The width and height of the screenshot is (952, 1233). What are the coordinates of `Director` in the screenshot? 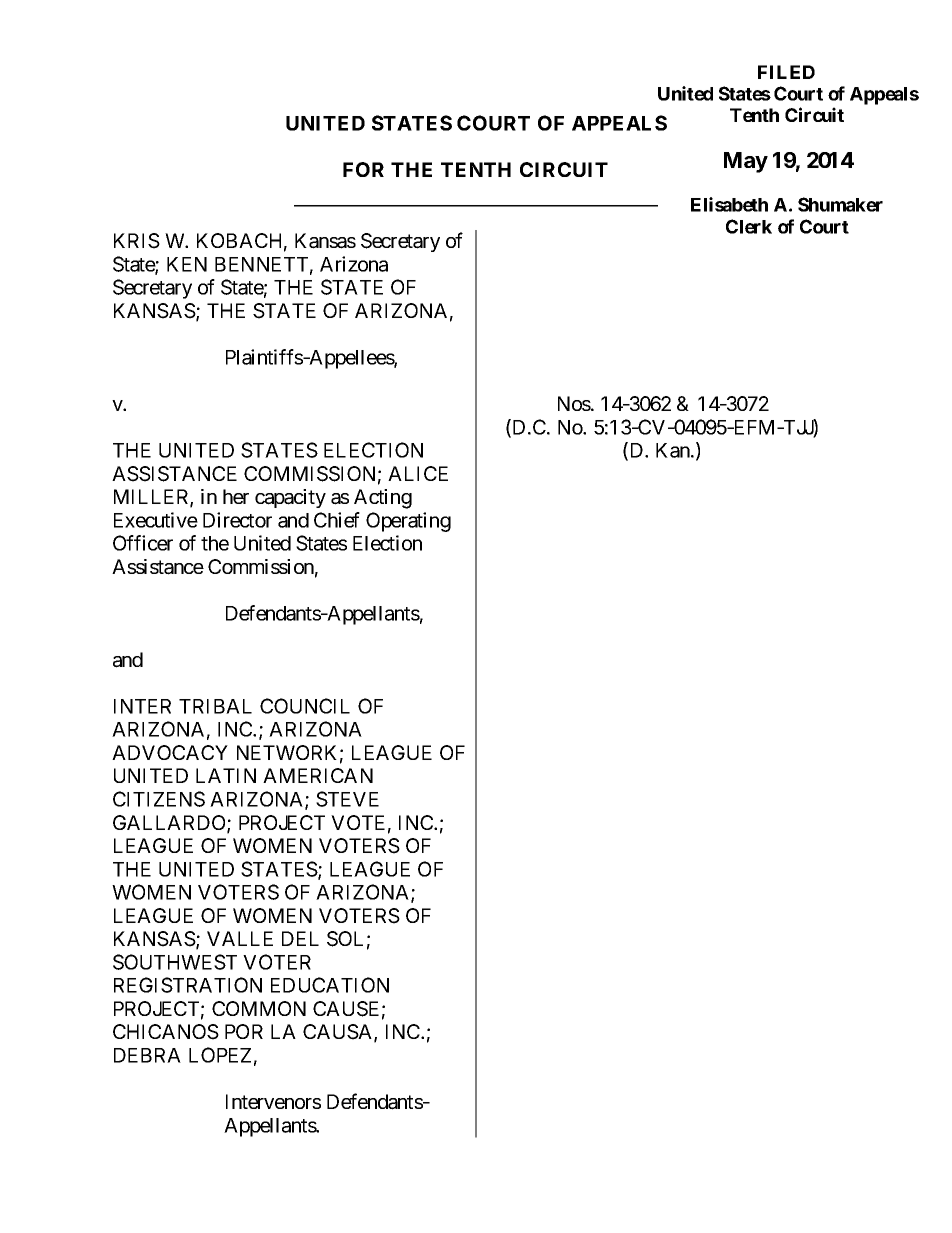 It's located at (237, 520).
